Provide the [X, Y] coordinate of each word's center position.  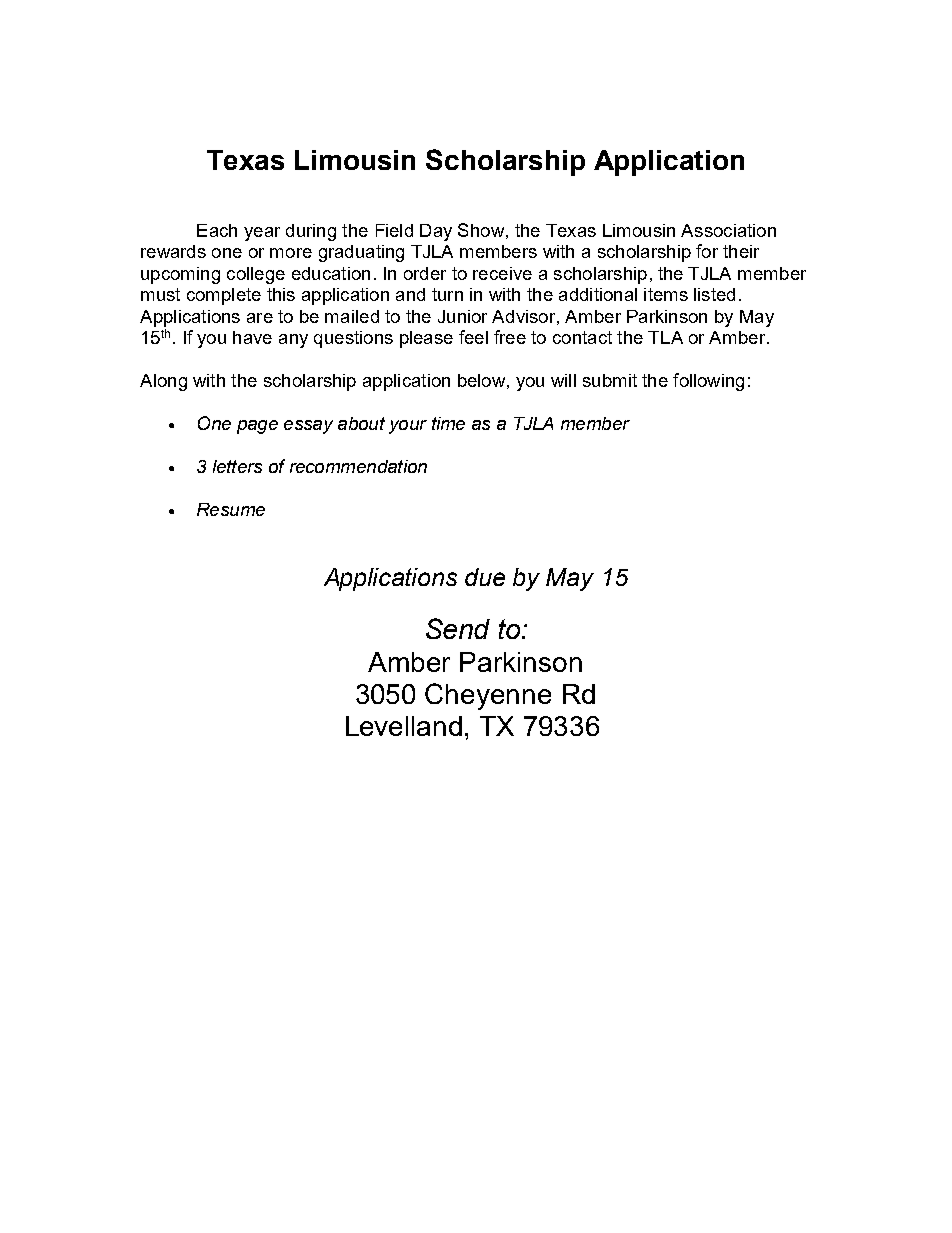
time [448, 423]
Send [458, 628]
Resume [231, 509]
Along [163, 382]
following [708, 382]
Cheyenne [488, 696]
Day [436, 232]
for [707, 251]
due [485, 577]
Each [217, 230]
